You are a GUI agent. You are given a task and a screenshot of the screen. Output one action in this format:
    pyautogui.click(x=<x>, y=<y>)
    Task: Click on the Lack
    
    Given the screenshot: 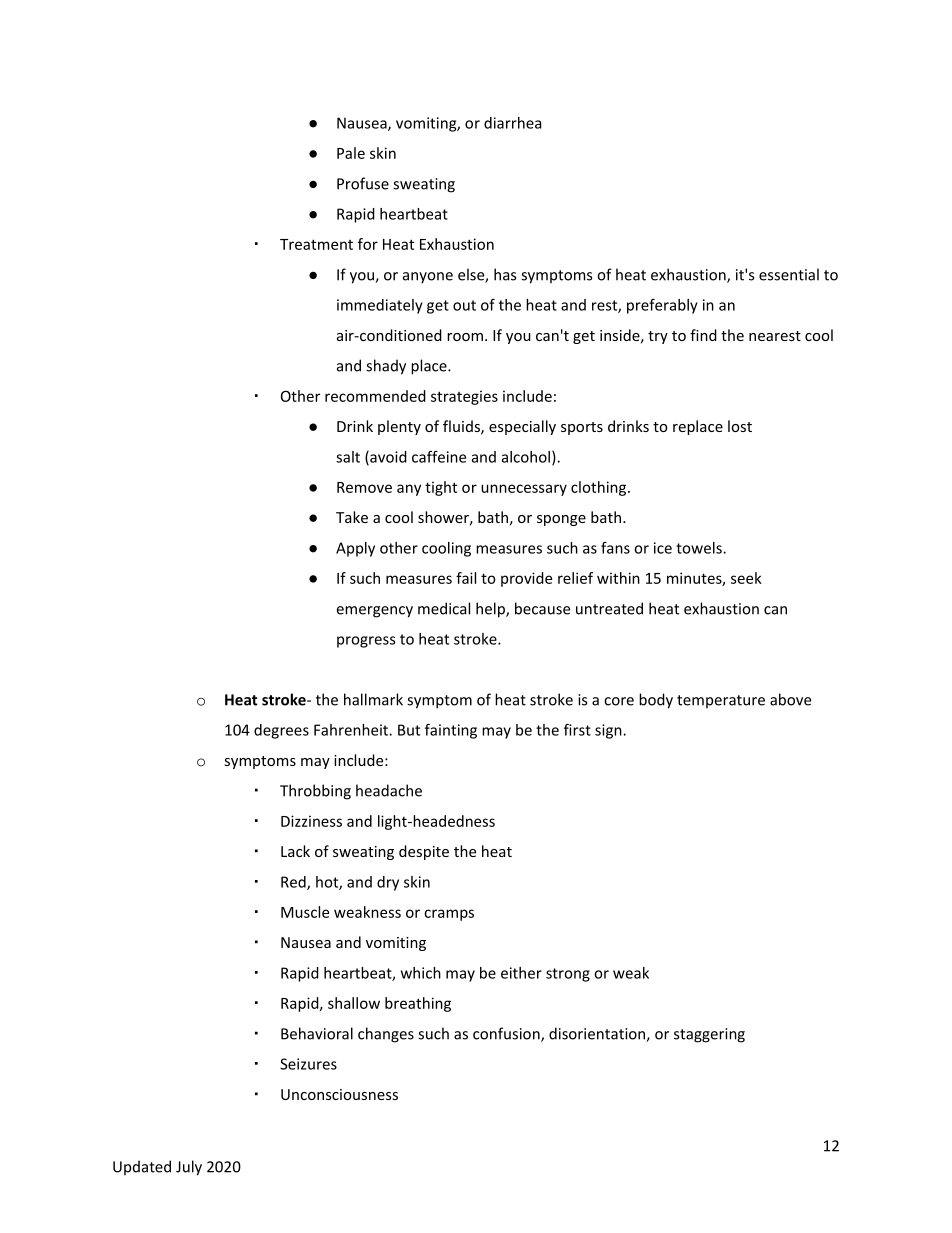 What is the action you would take?
    pyautogui.click(x=295, y=851)
